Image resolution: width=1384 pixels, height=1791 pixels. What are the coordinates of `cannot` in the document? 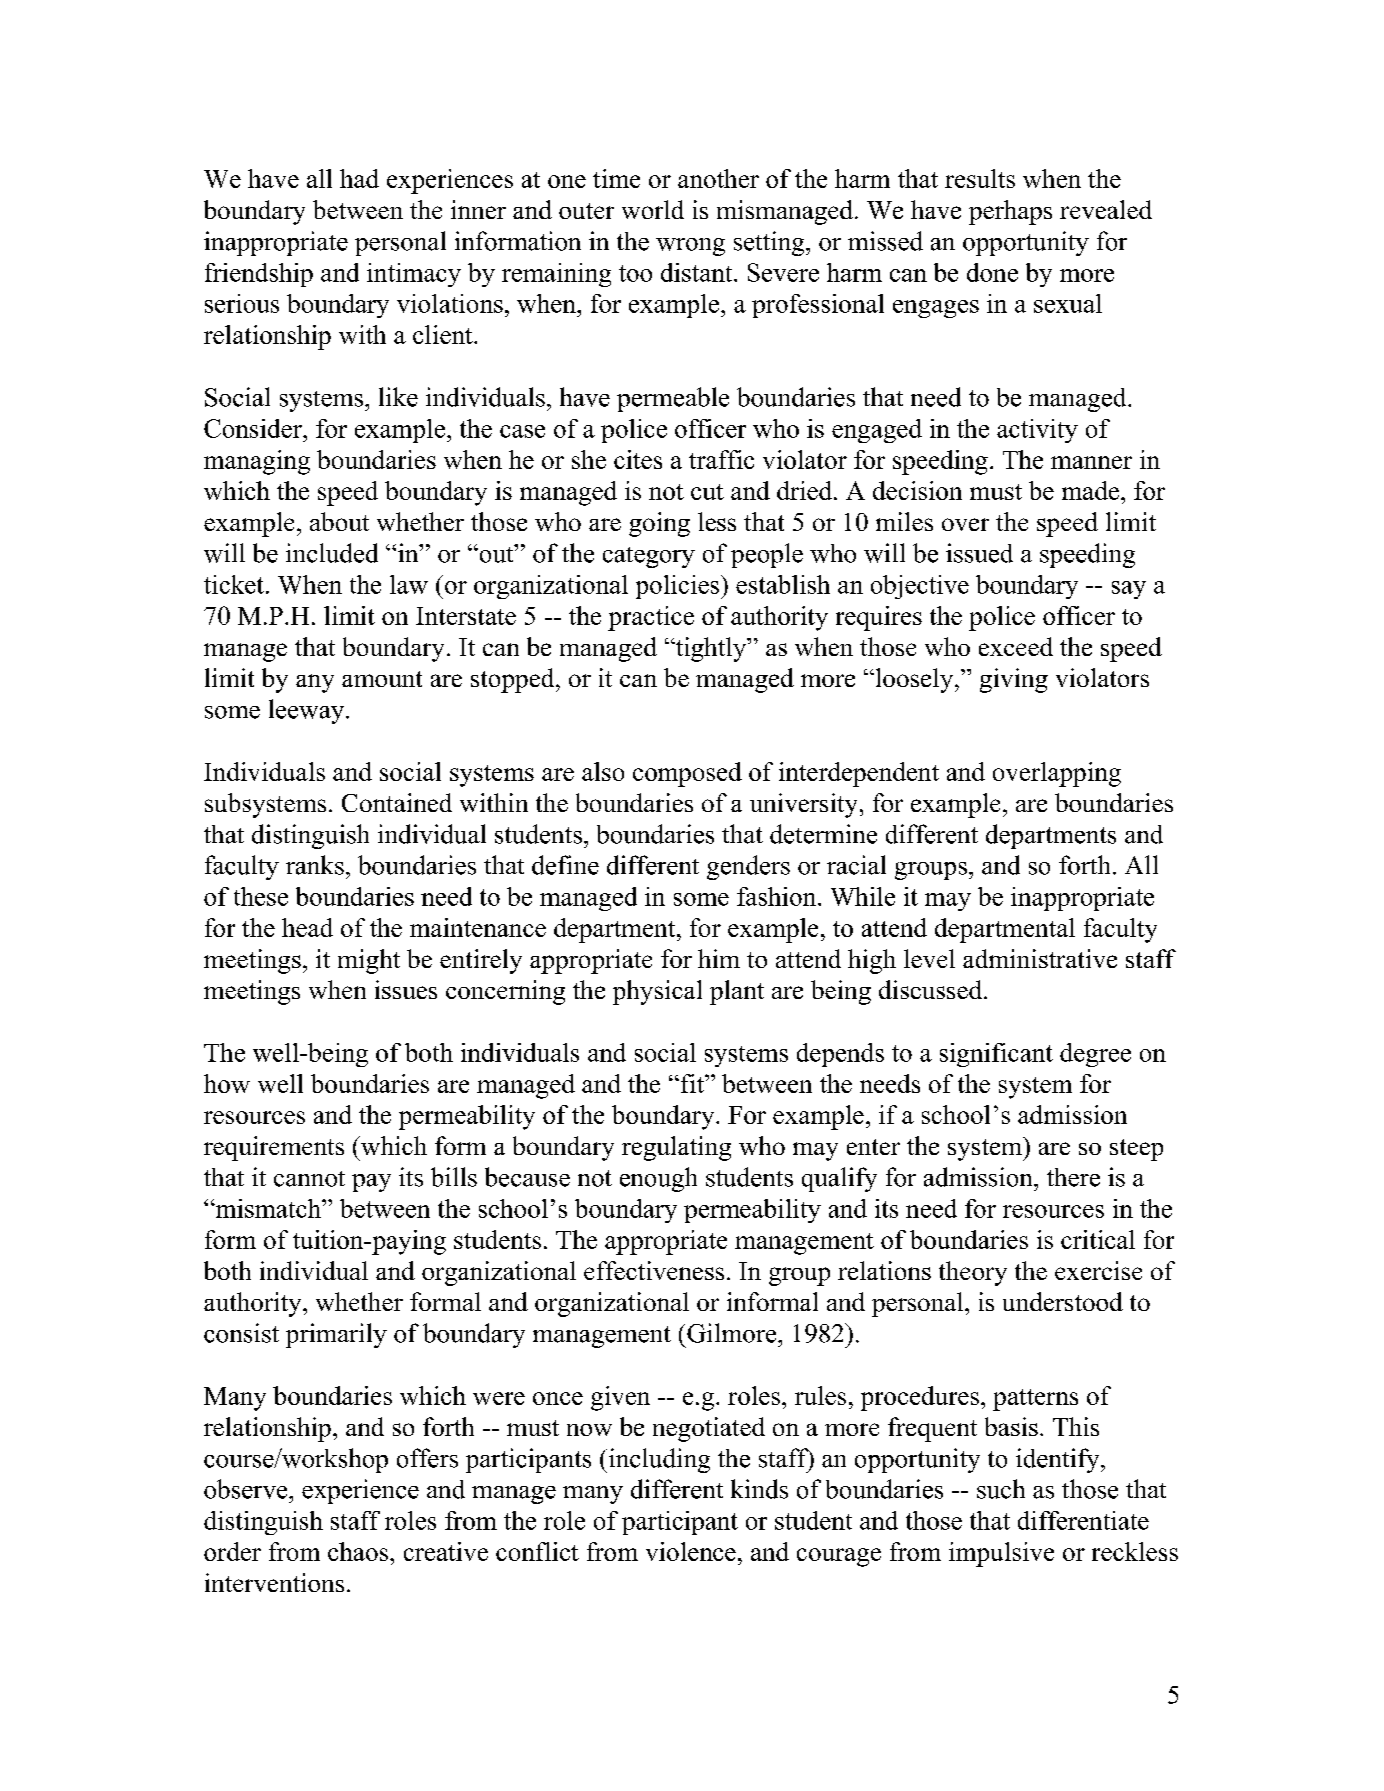 It's located at (309, 1179).
